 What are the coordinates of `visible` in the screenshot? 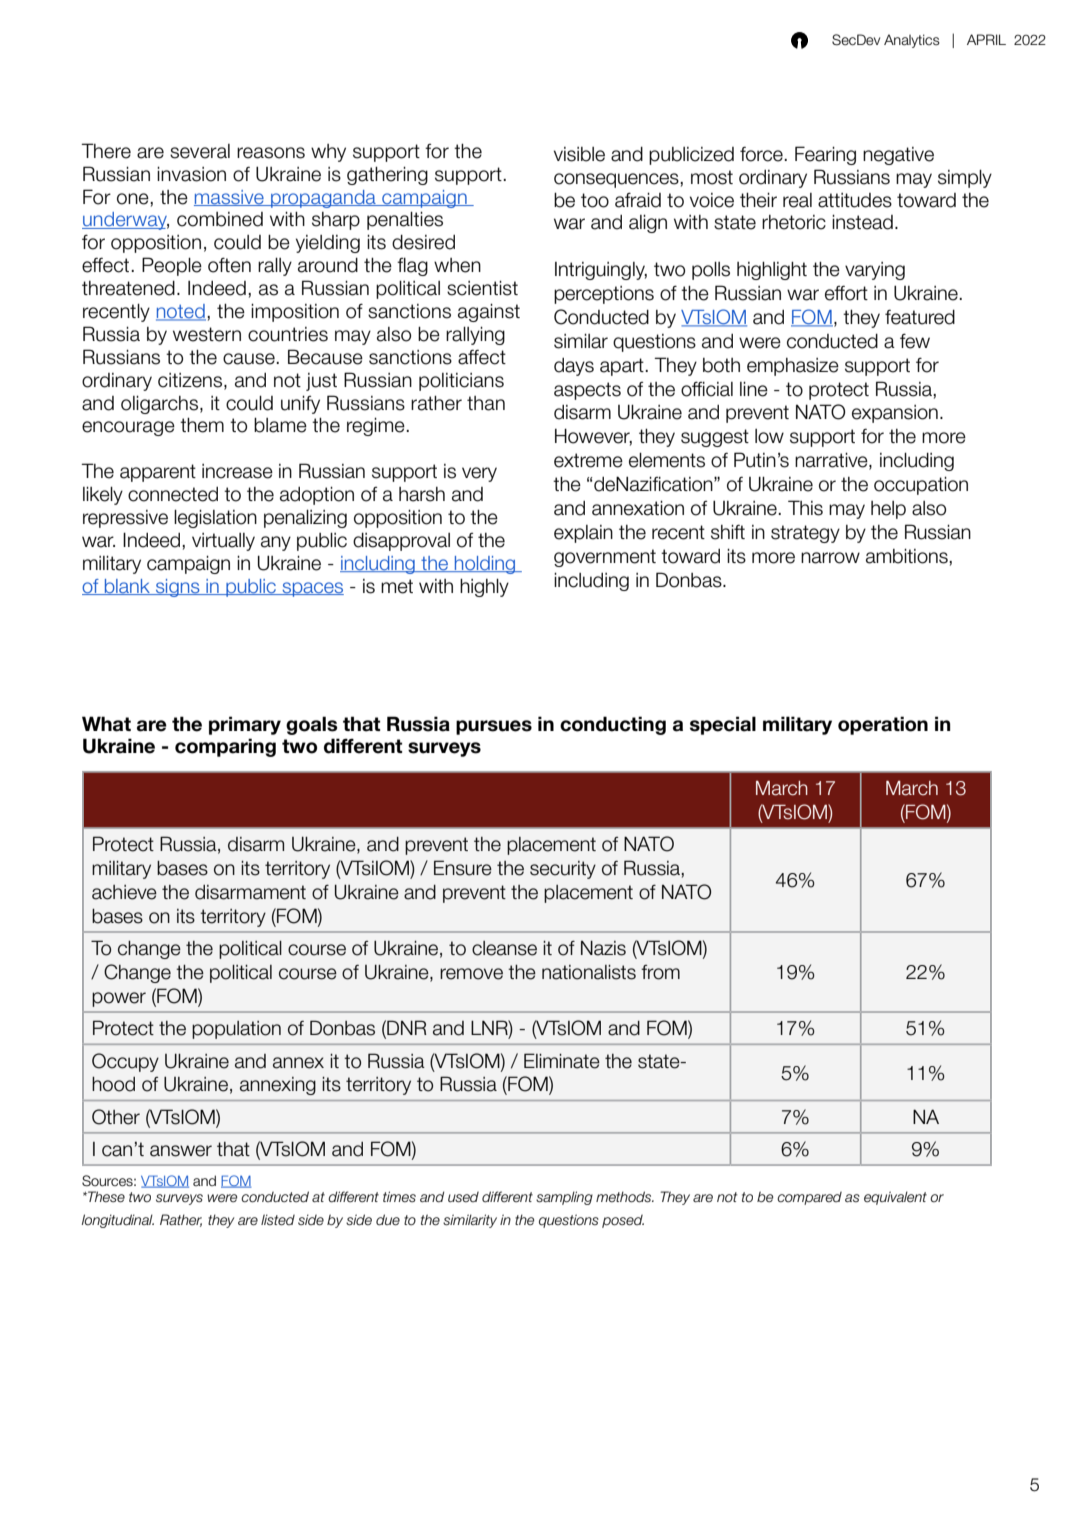 It's located at (579, 154).
